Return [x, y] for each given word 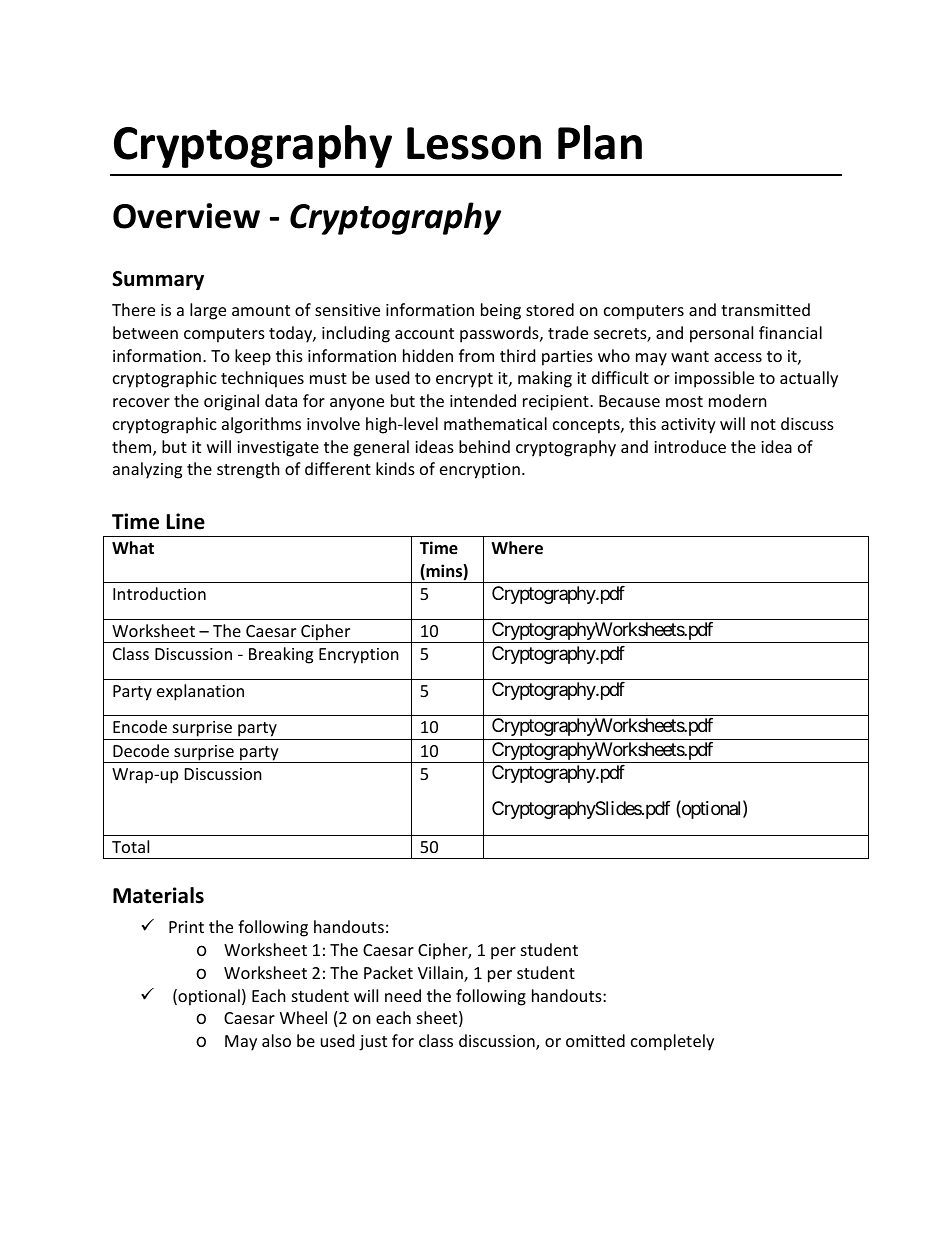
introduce [690, 446]
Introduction [159, 593]
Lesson [474, 143]
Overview [186, 216]
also [276, 1040]
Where [517, 548]
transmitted [765, 309]
